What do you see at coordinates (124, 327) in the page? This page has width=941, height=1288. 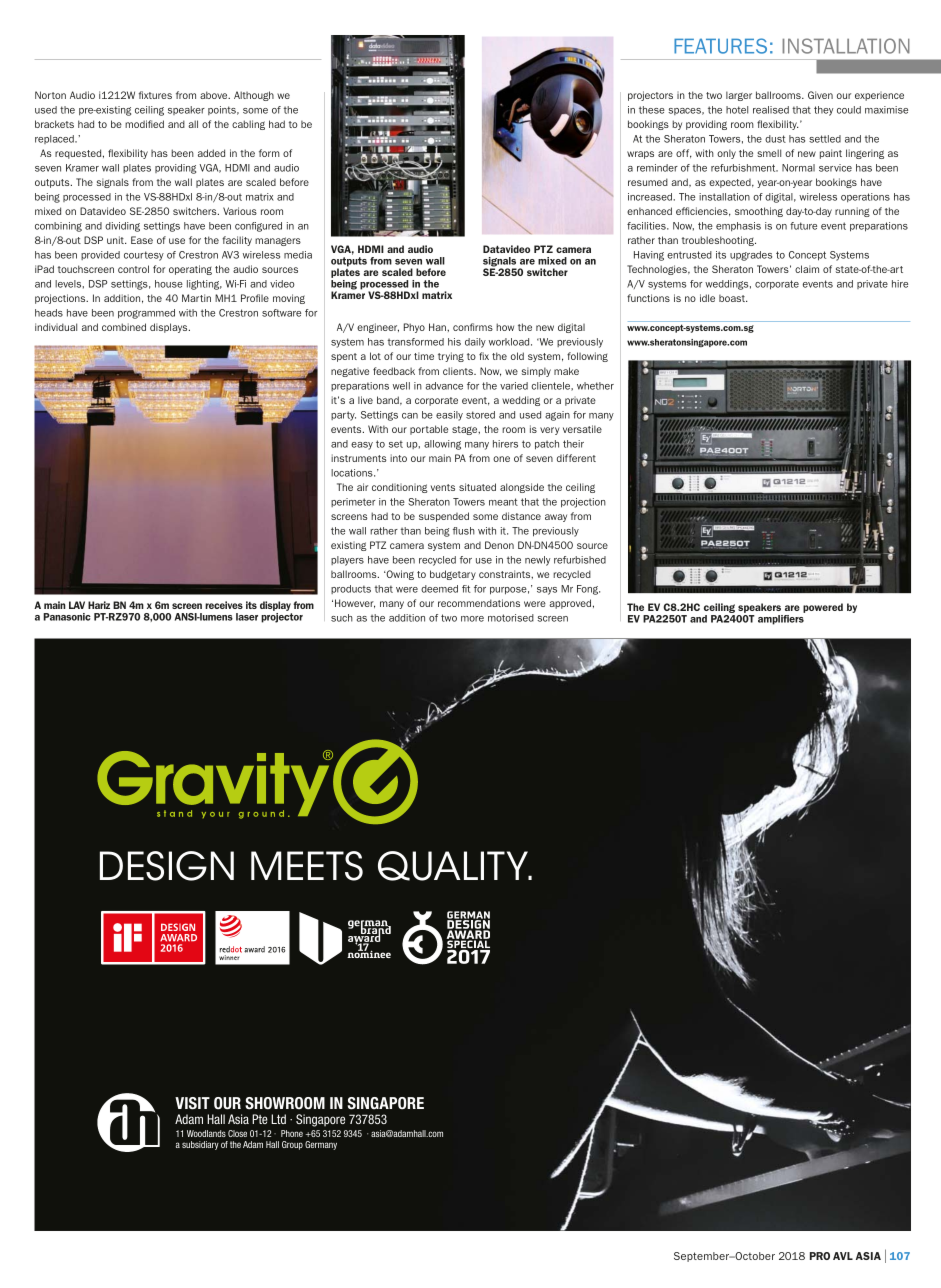 I see `combined` at bounding box center [124, 327].
